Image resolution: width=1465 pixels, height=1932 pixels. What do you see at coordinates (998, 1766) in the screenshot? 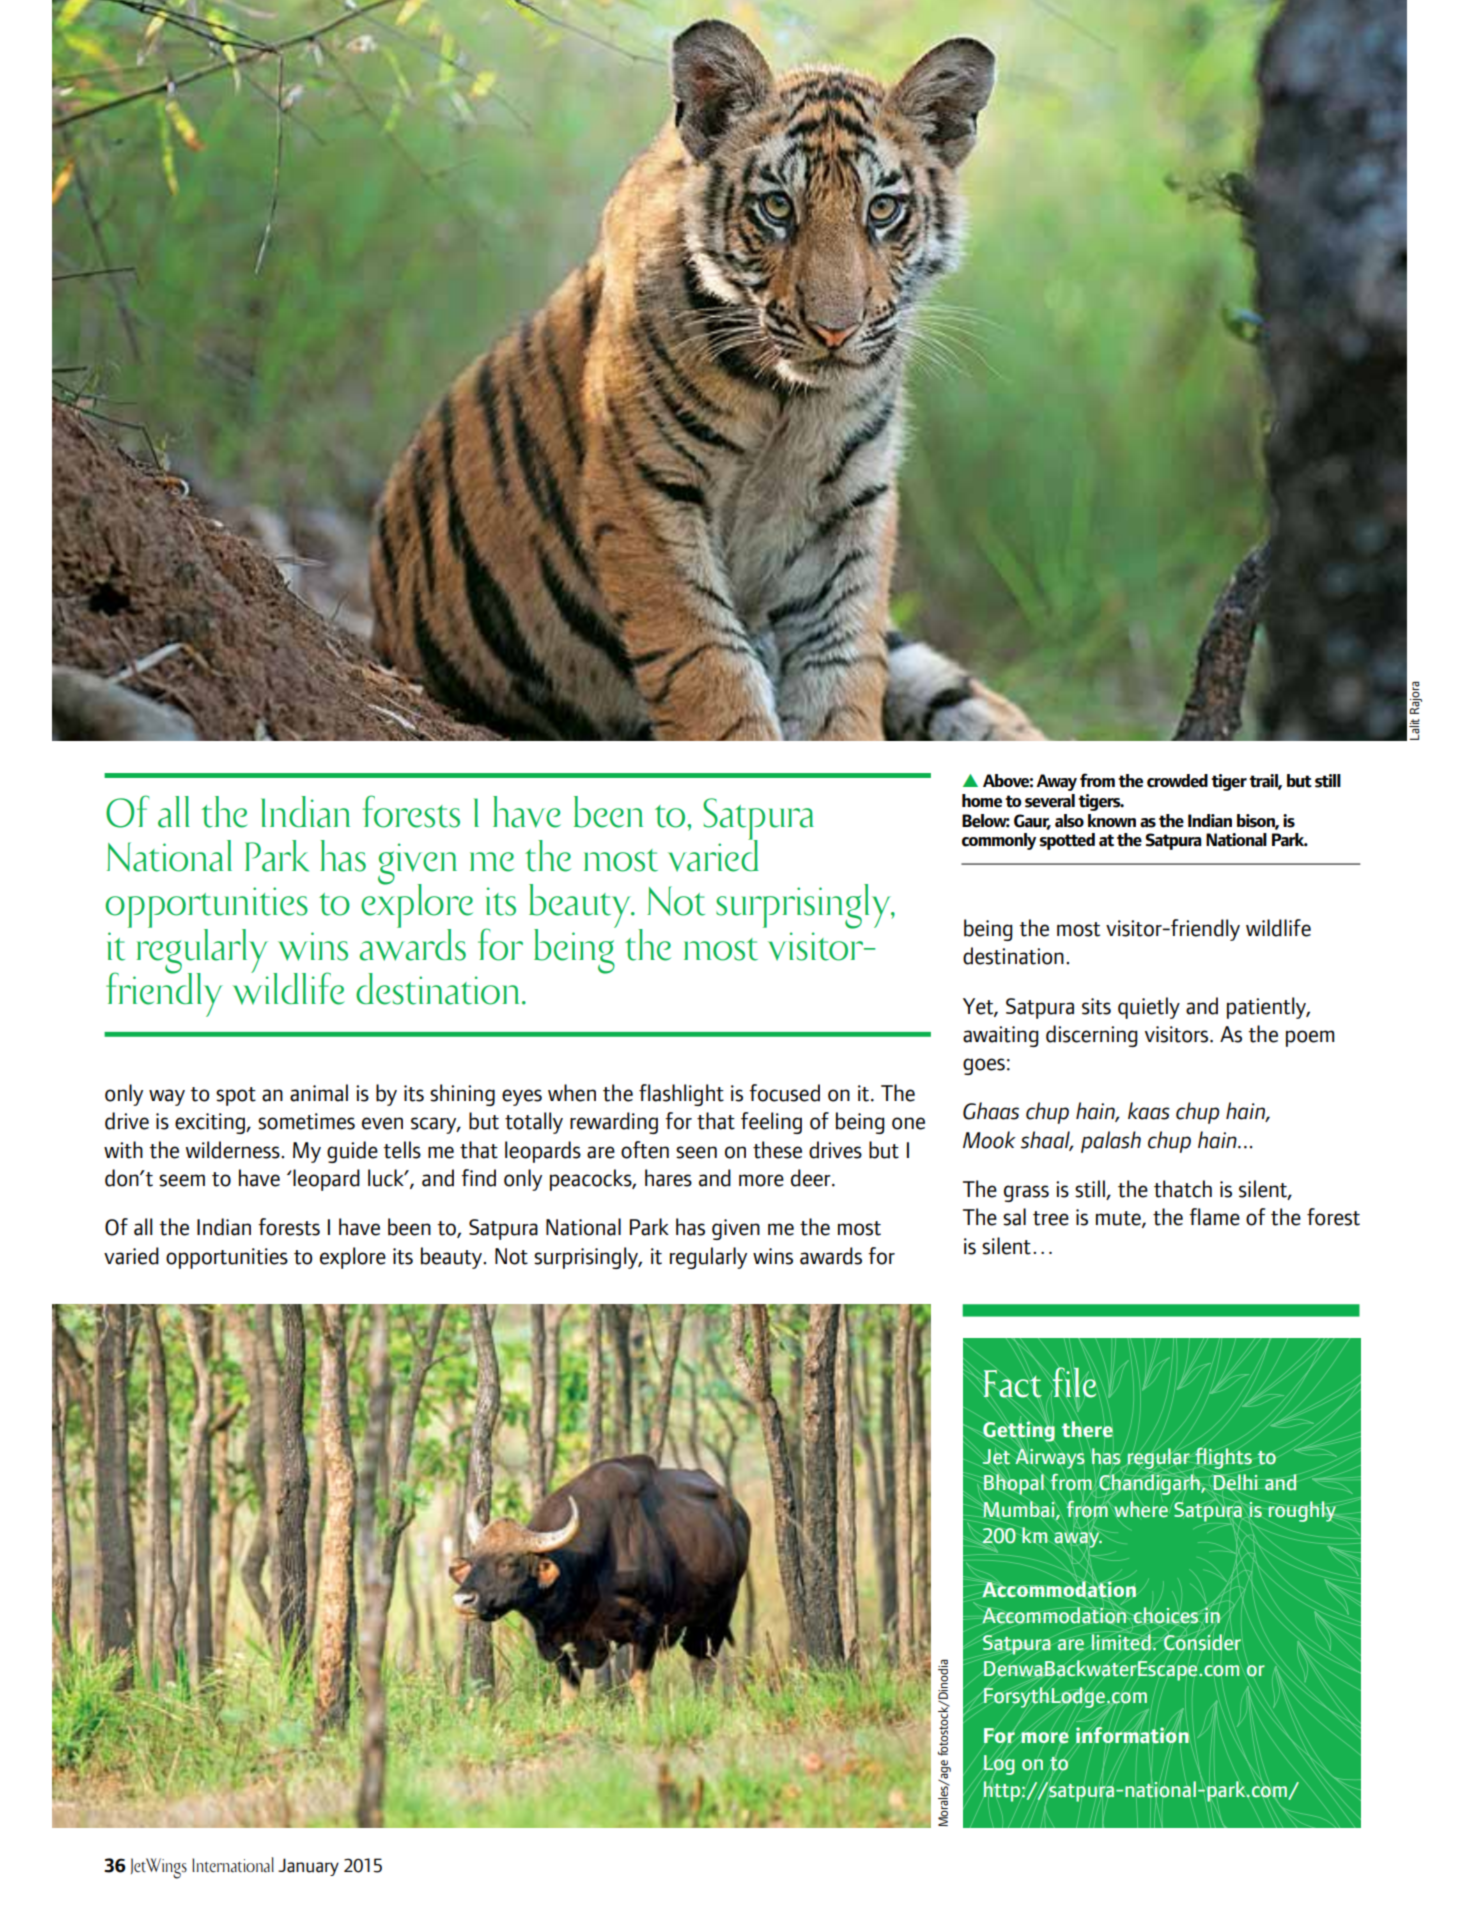
I see `Log` at bounding box center [998, 1766].
